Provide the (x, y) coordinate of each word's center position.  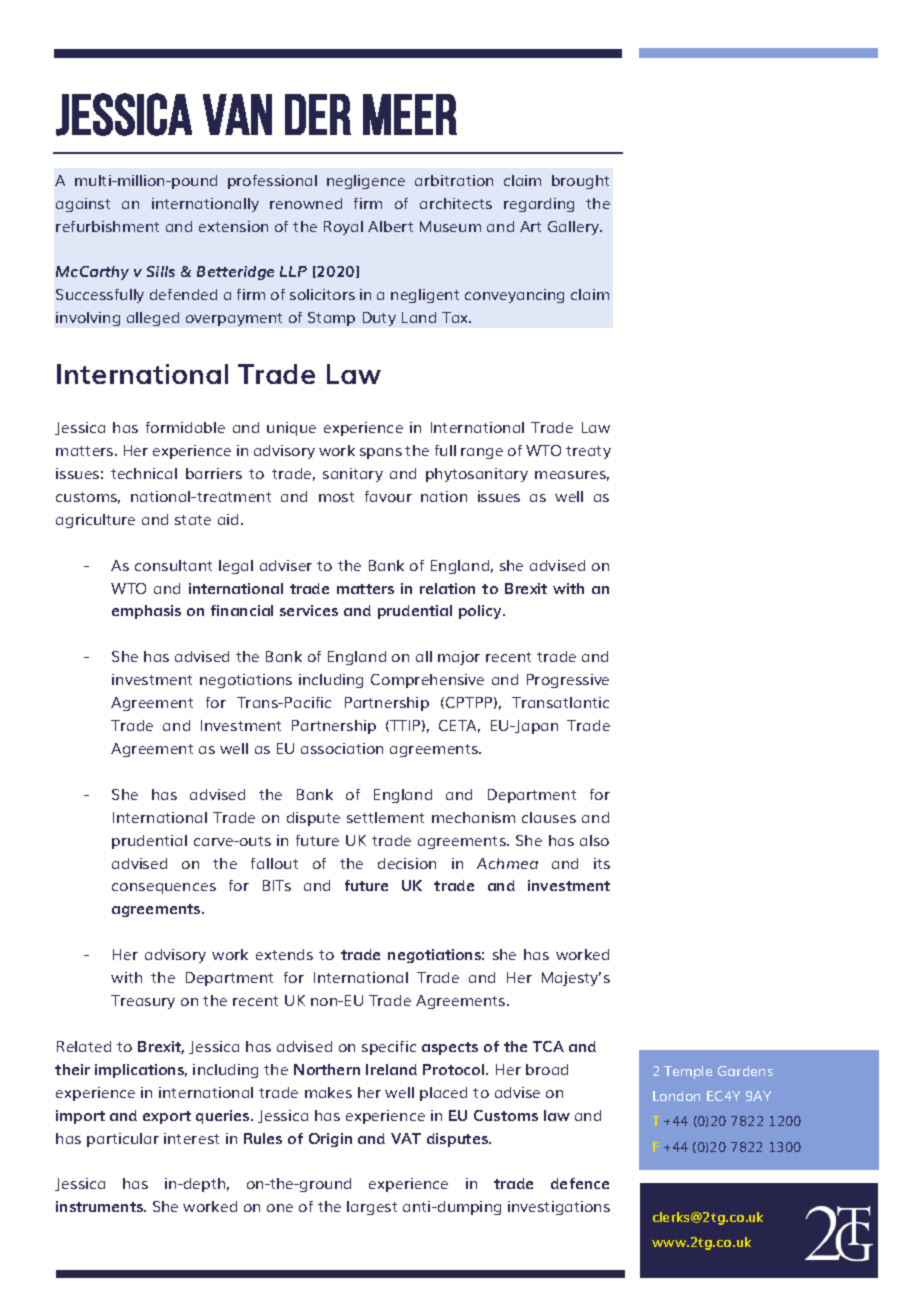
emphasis (146, 612)
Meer (410, 114)
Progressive (568, 681)
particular (123, 1140)
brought (580, 182)
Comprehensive (427, 681)
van (237, 114)
